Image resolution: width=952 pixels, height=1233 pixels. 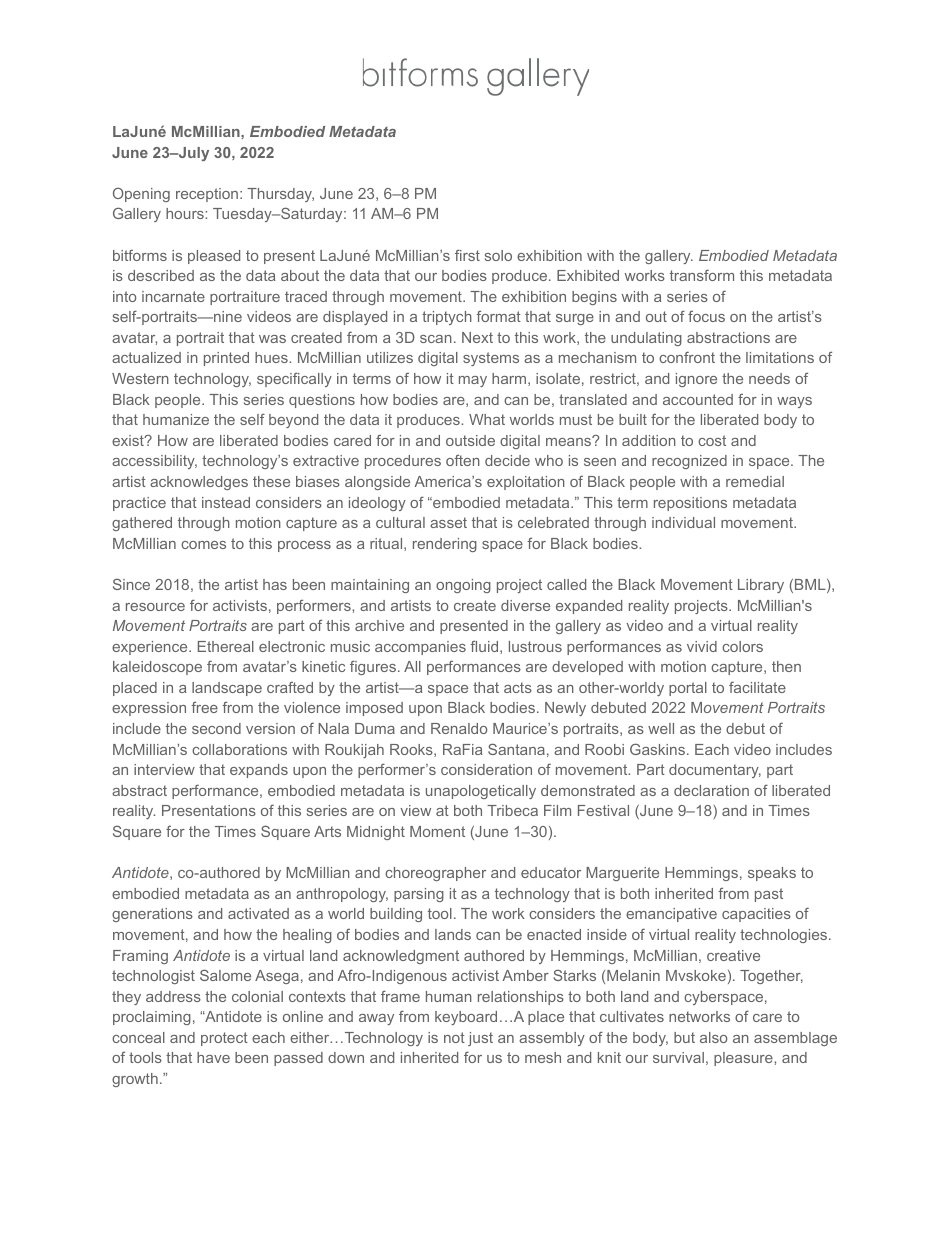 I want to click on asset, so click(x=448, y=522).
